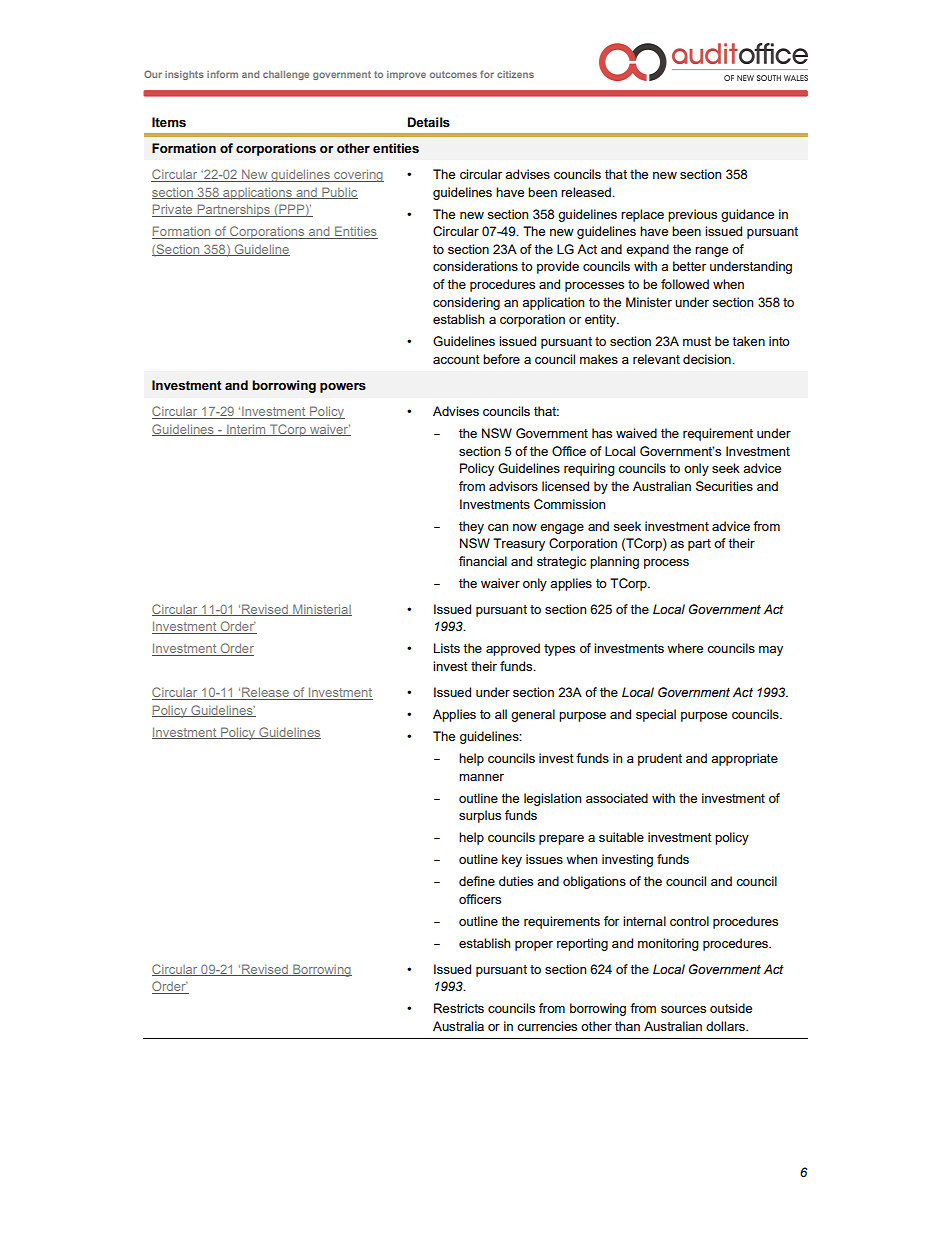 The height and width of the screenshot is (1233, 952). What do you see at coordinates (466, 303) in the screenshot?
I see `considering` at bounding box center [466, 303].
